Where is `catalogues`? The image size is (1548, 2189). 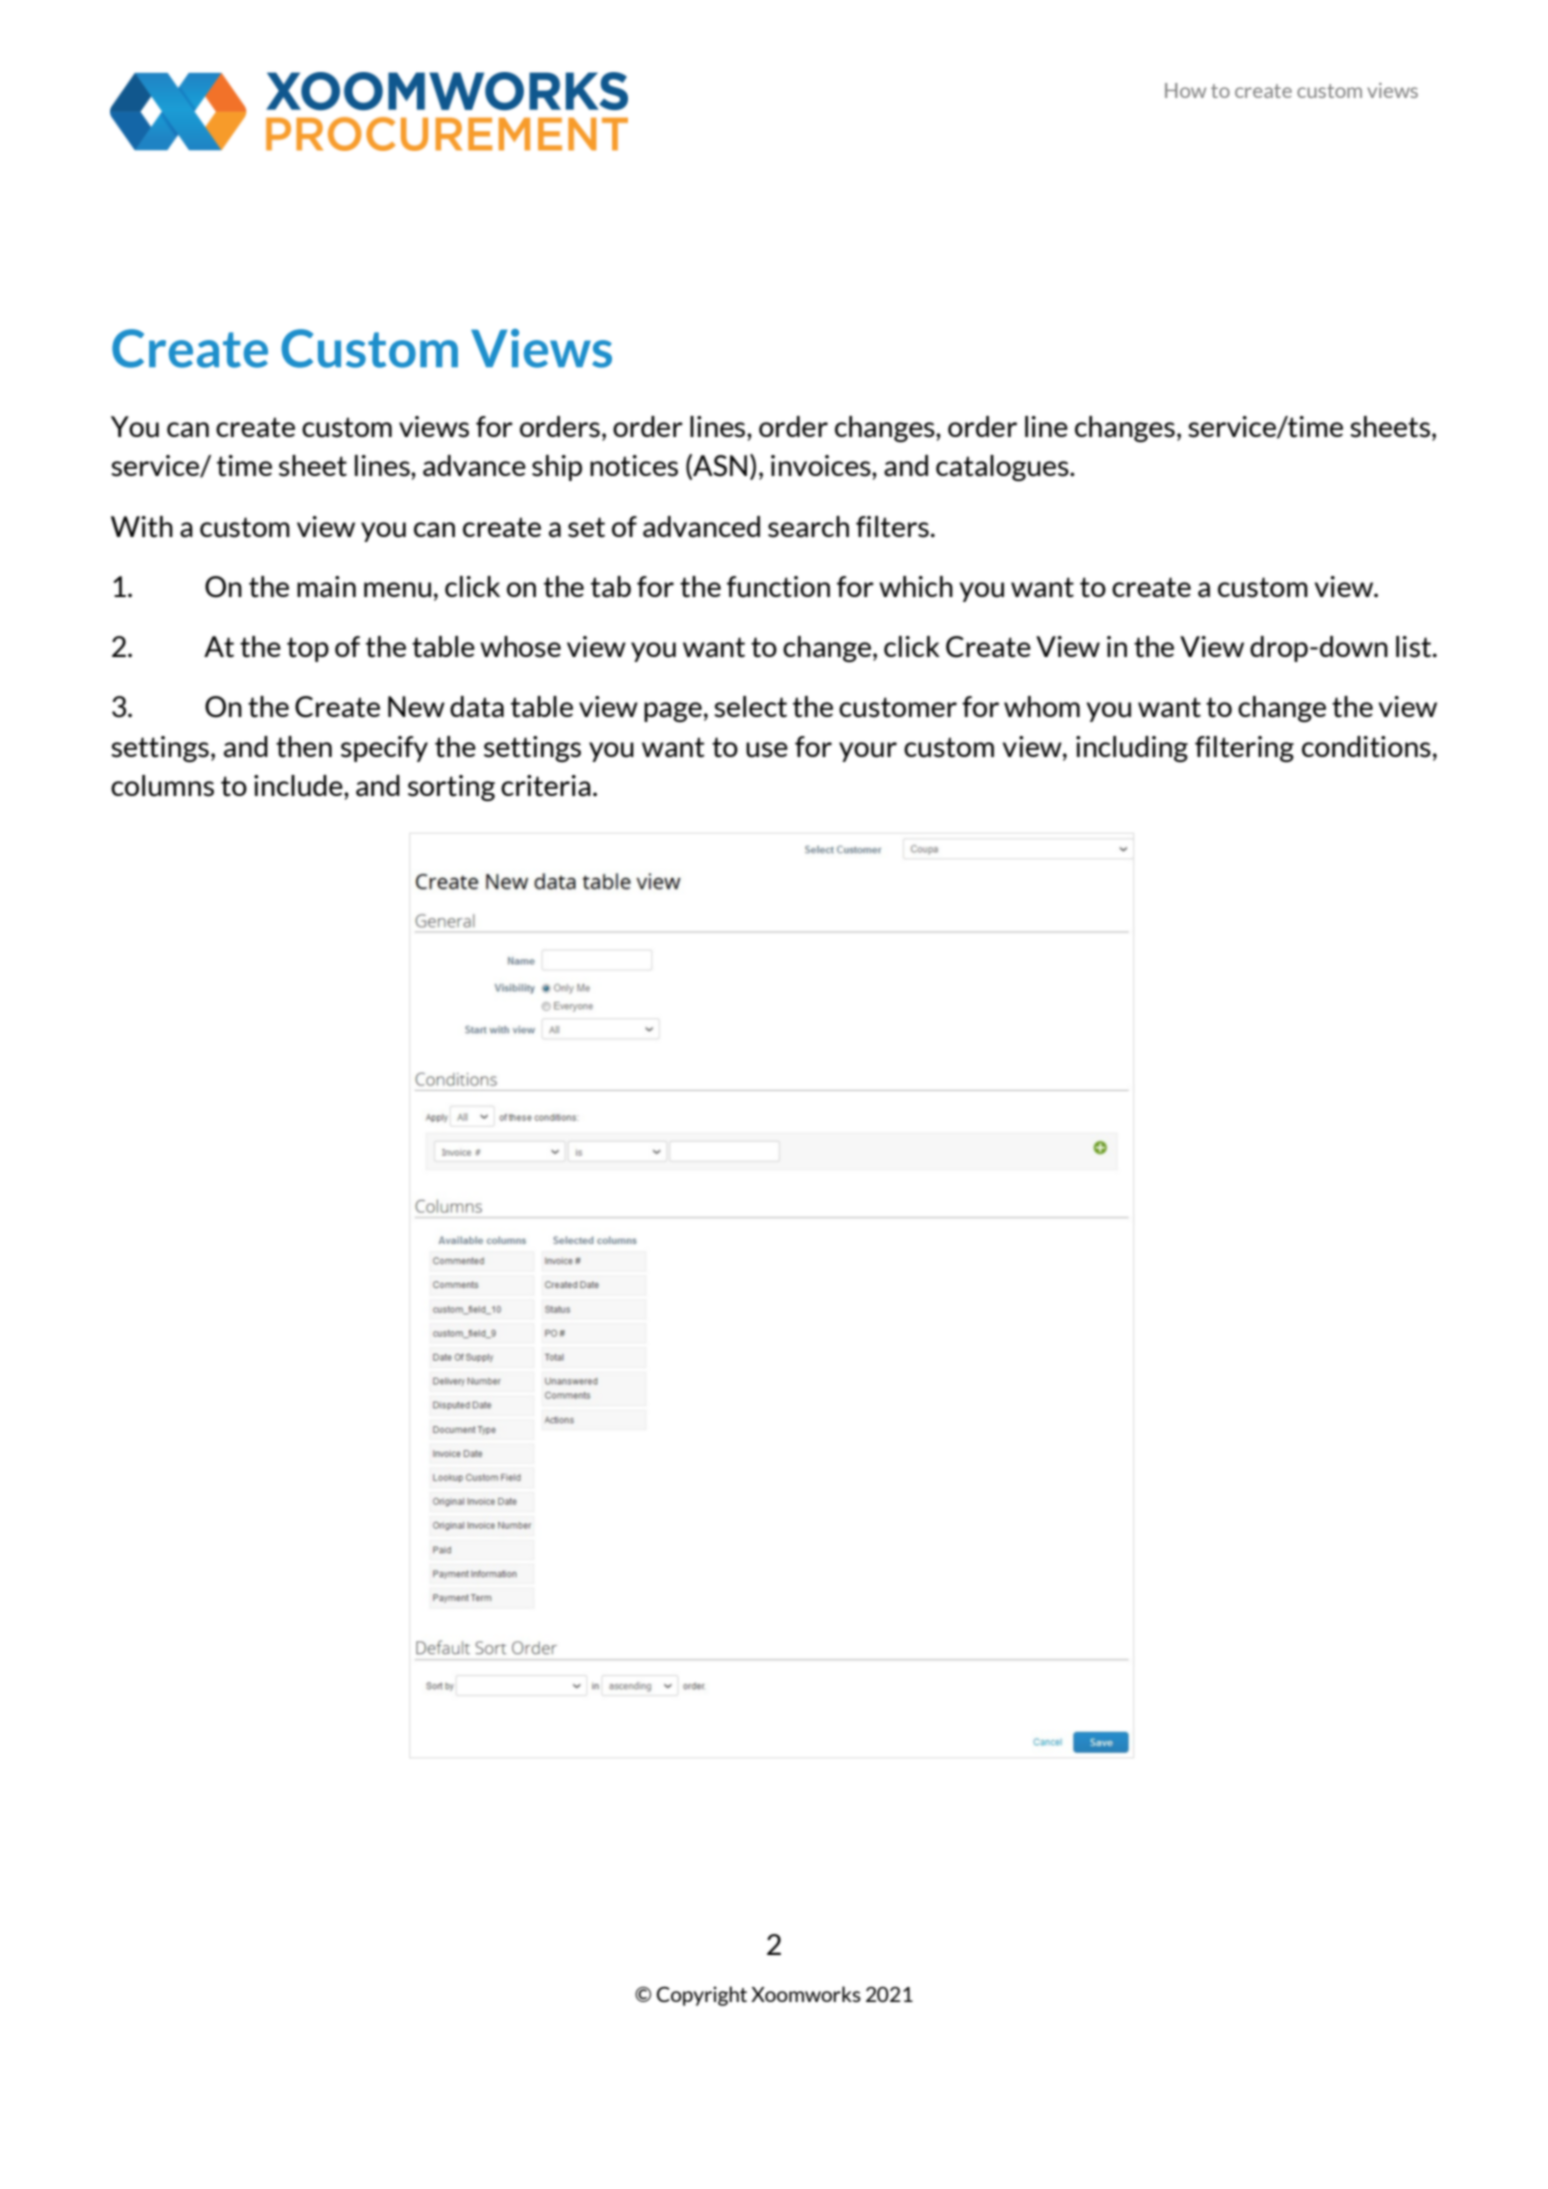 catalogues is located at coordinates (1003, 468).
